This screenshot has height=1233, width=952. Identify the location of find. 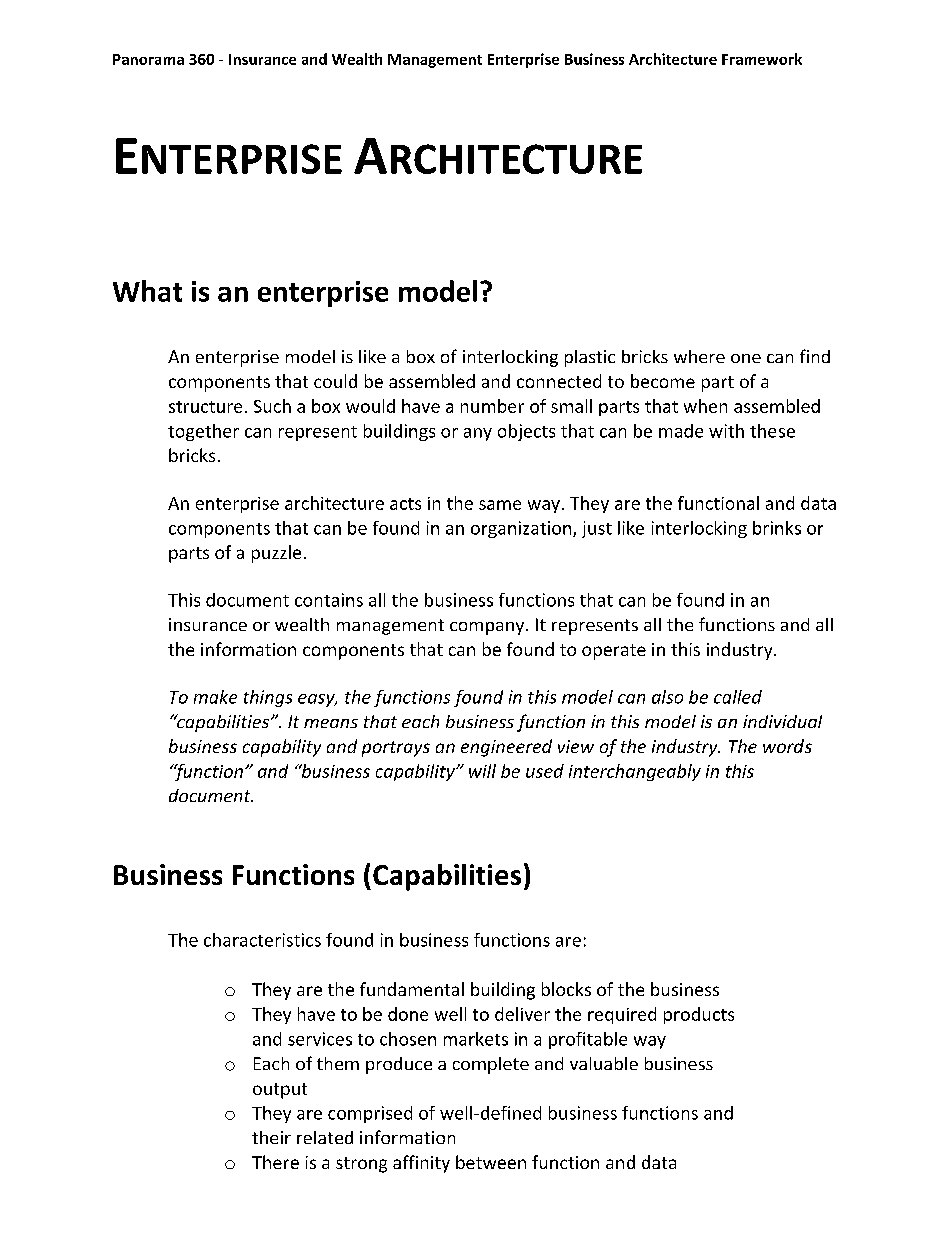
(815, 356).
